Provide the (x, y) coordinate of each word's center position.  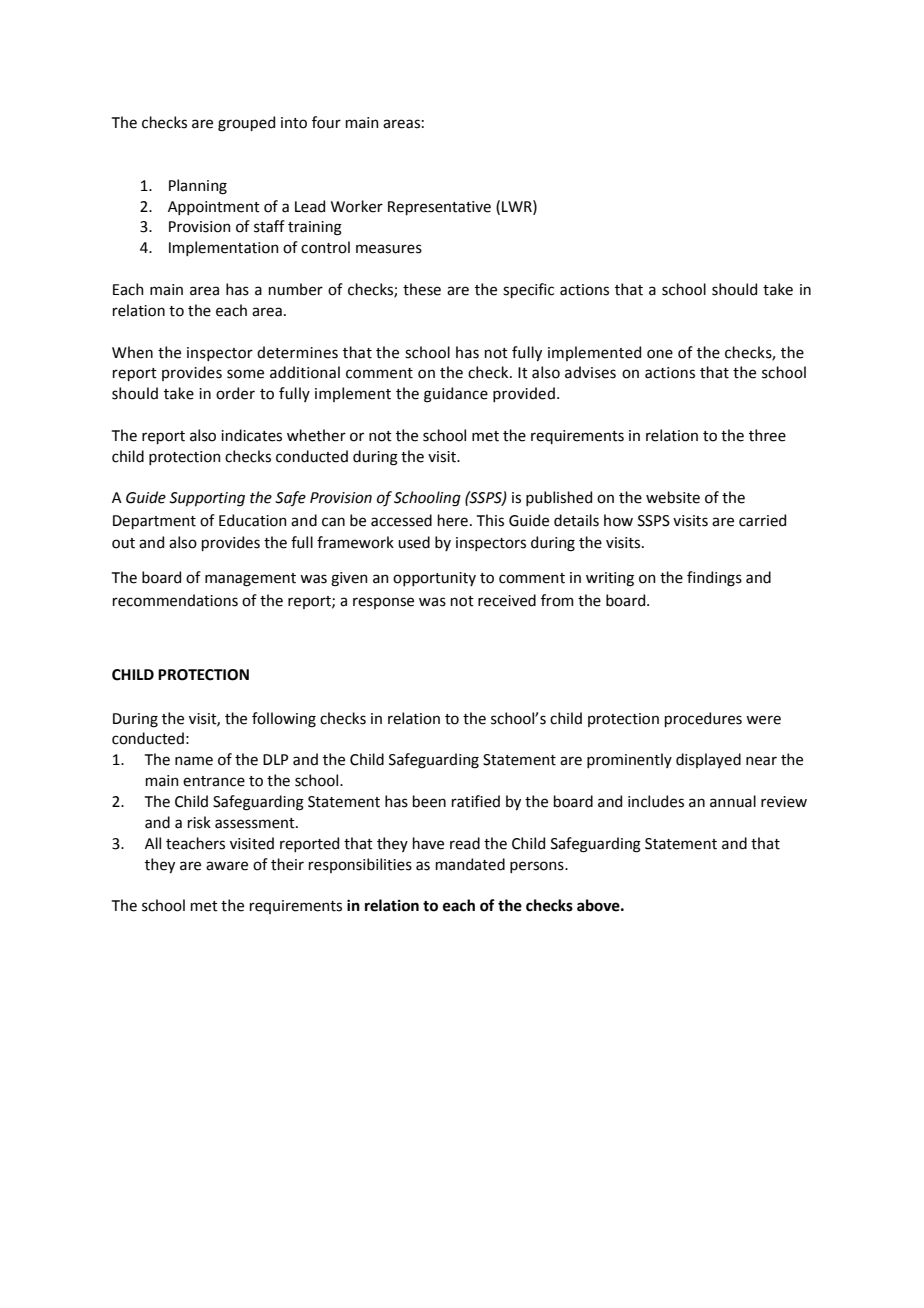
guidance (456, 395)
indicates (251, 435)
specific (528, 290)
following (284, 720)
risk (199, 822)
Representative (439, 208)
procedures (703, 719)
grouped (246, 124)
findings (714, 579)
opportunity (434, 579)
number (296, 289)
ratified (476, 801)
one (660, 354)
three (767, 435)
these (422, 289)
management (250, 580)
